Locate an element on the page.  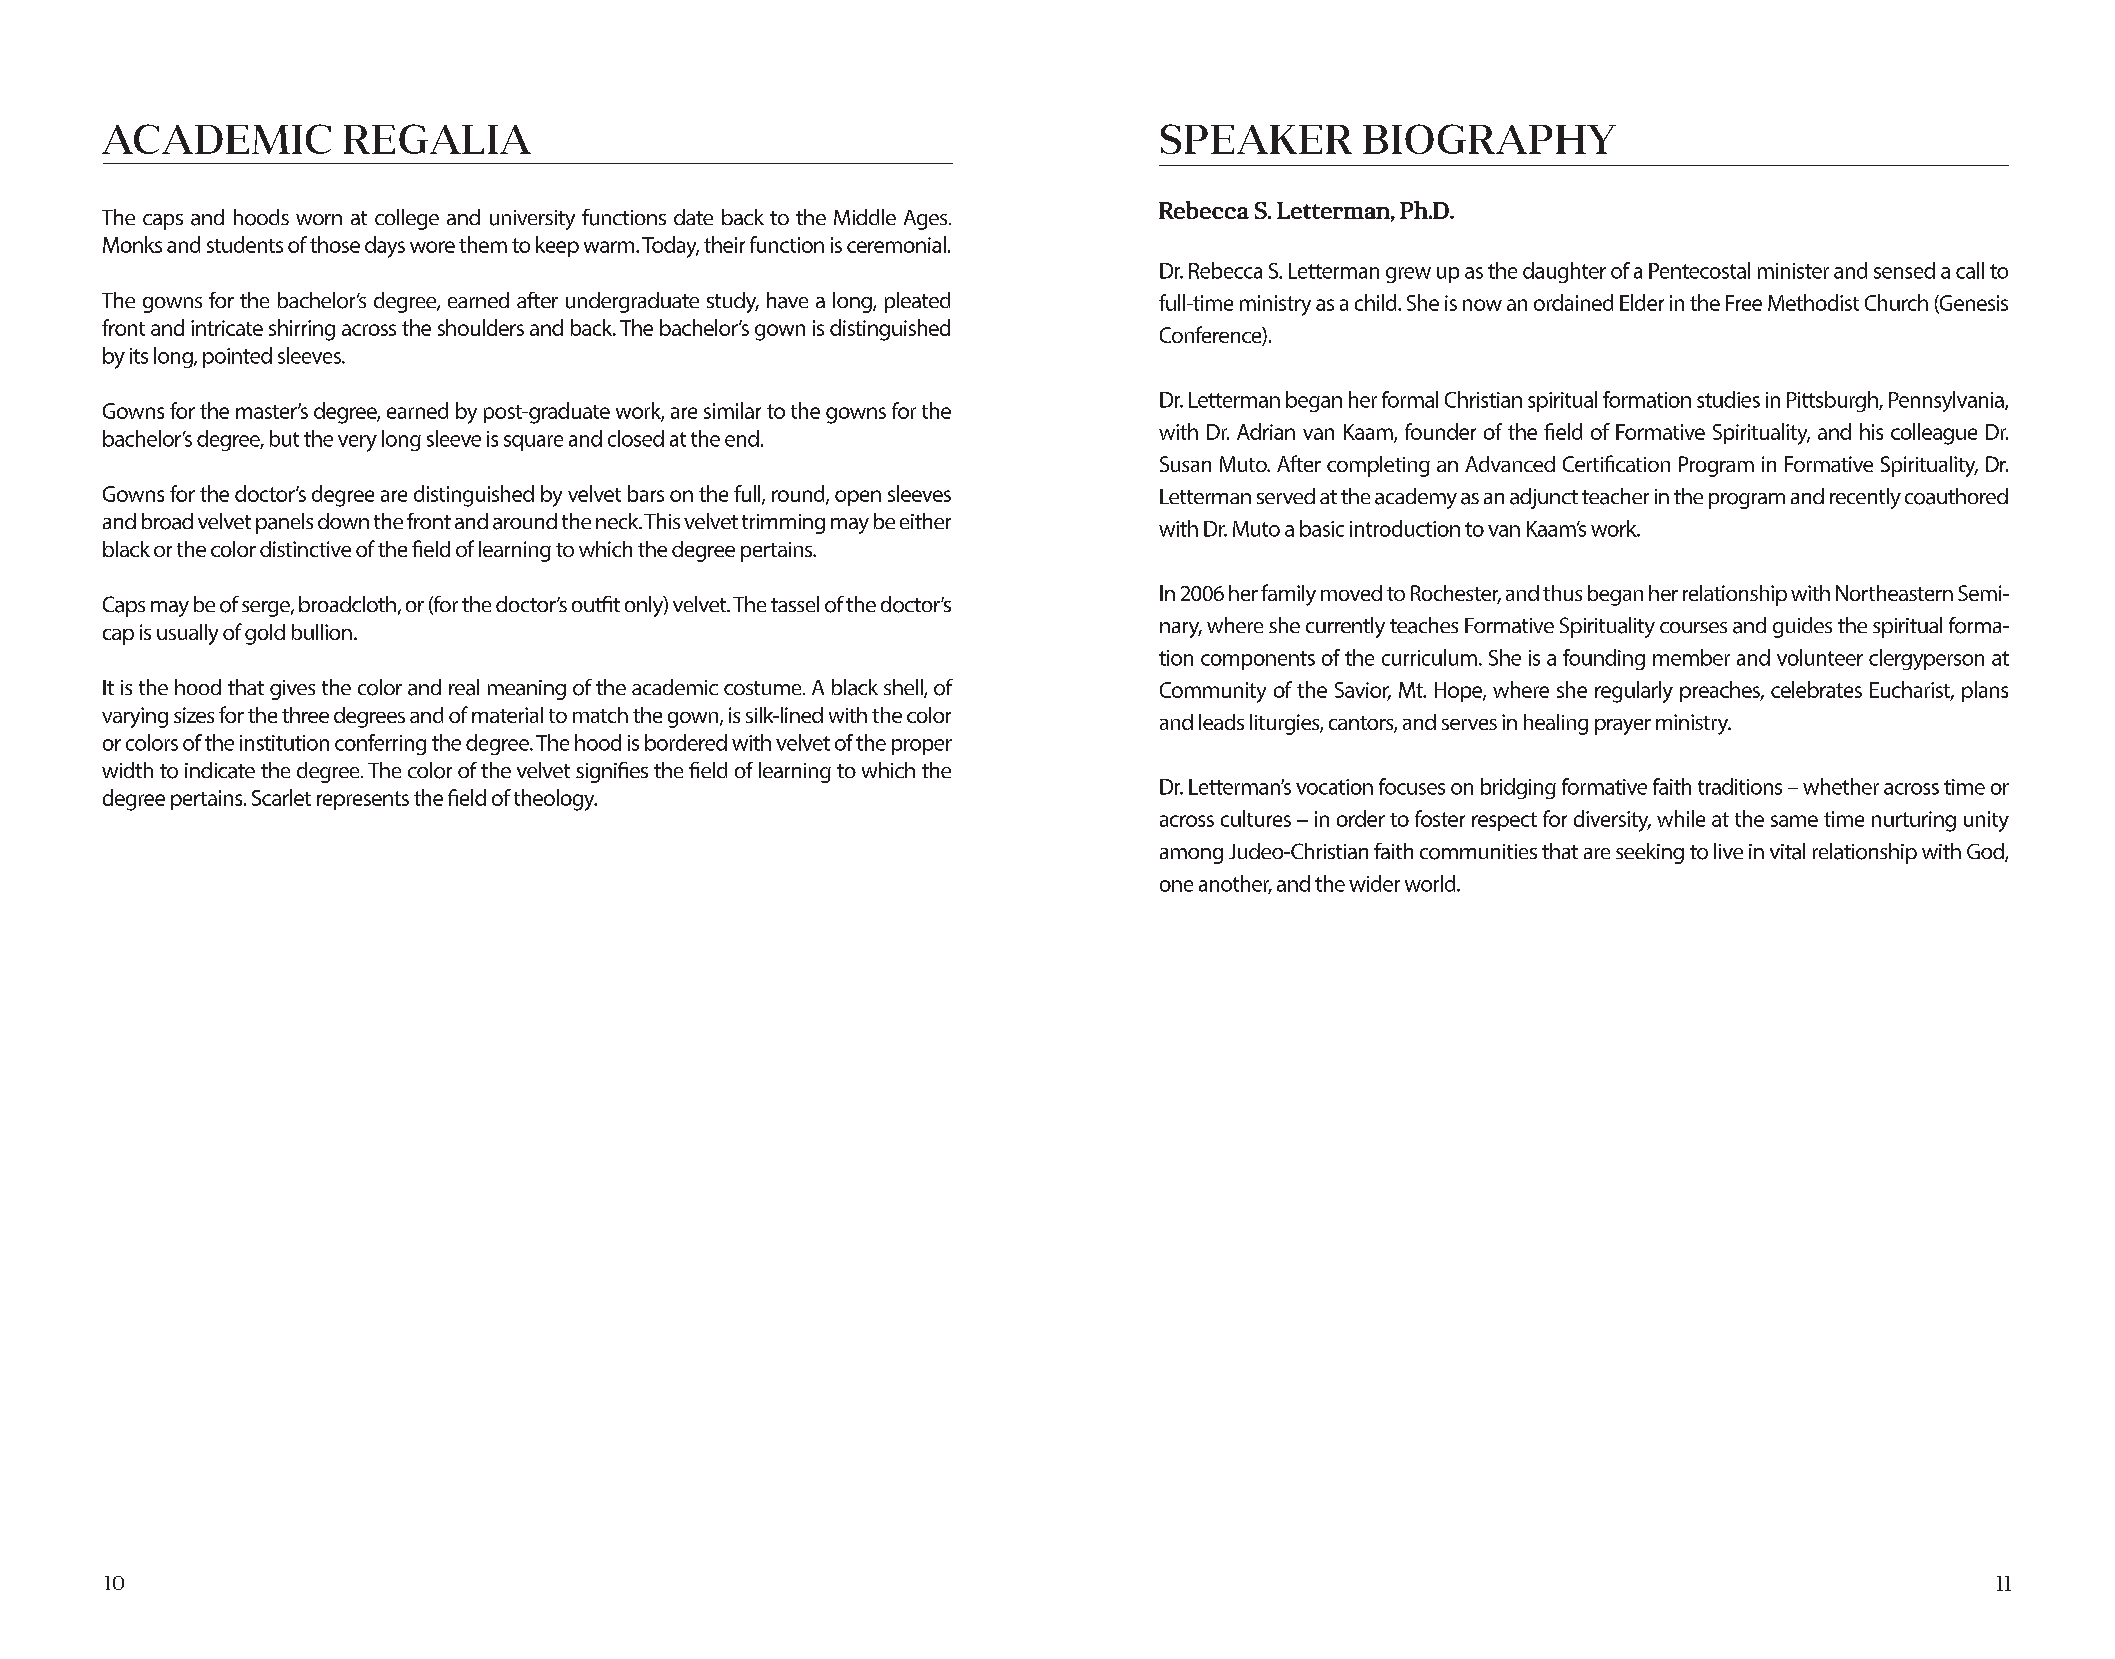
BIOGRAPHY is located at coordinates (1489, 139).
